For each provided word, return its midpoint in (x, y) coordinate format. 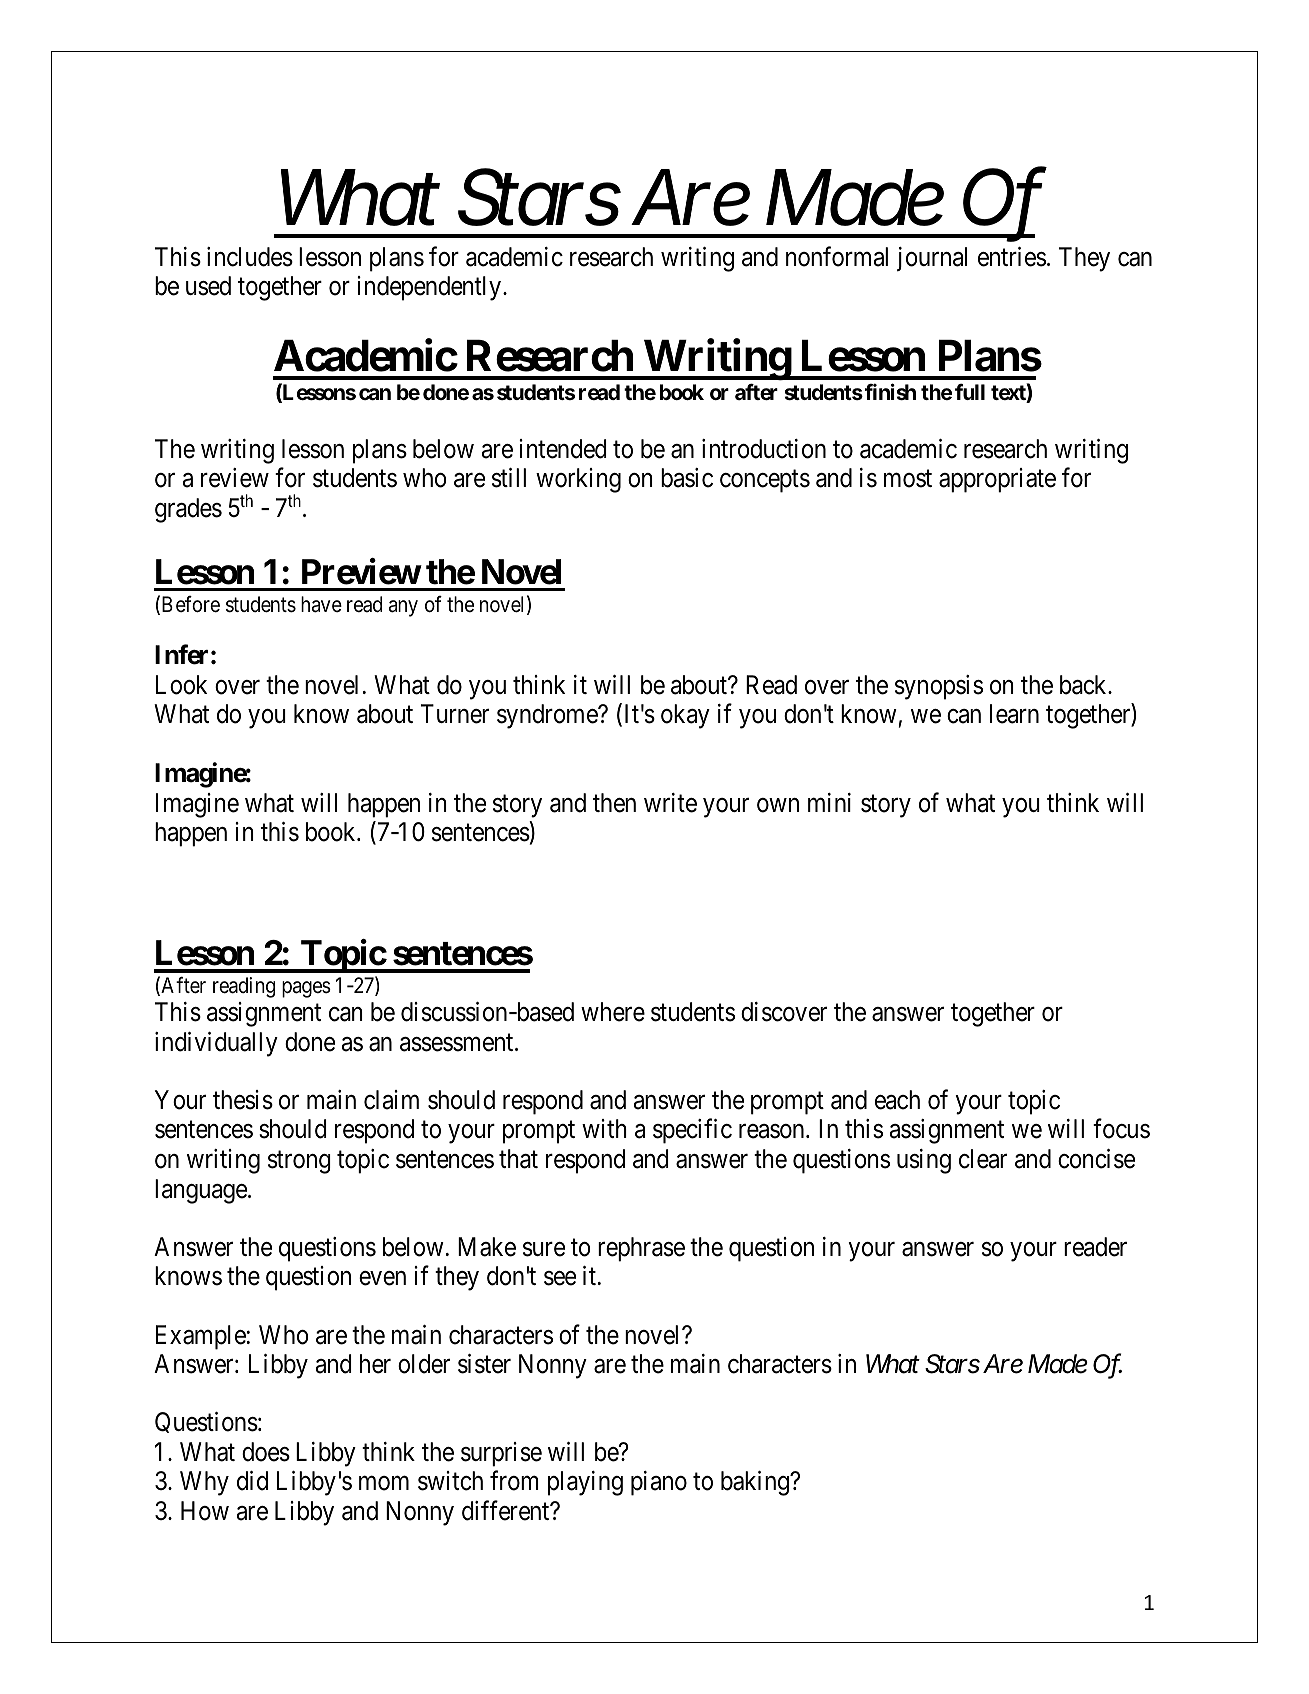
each (897, 1100)
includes (250, 257)
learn (1014, 714)
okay (685, 716)
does (266, 1452)
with (604, 1128)
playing (585, 1483)
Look (181, 685)
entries (1012, 257)
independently (430, 288)
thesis (243, 1100)
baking (756, 1483)
